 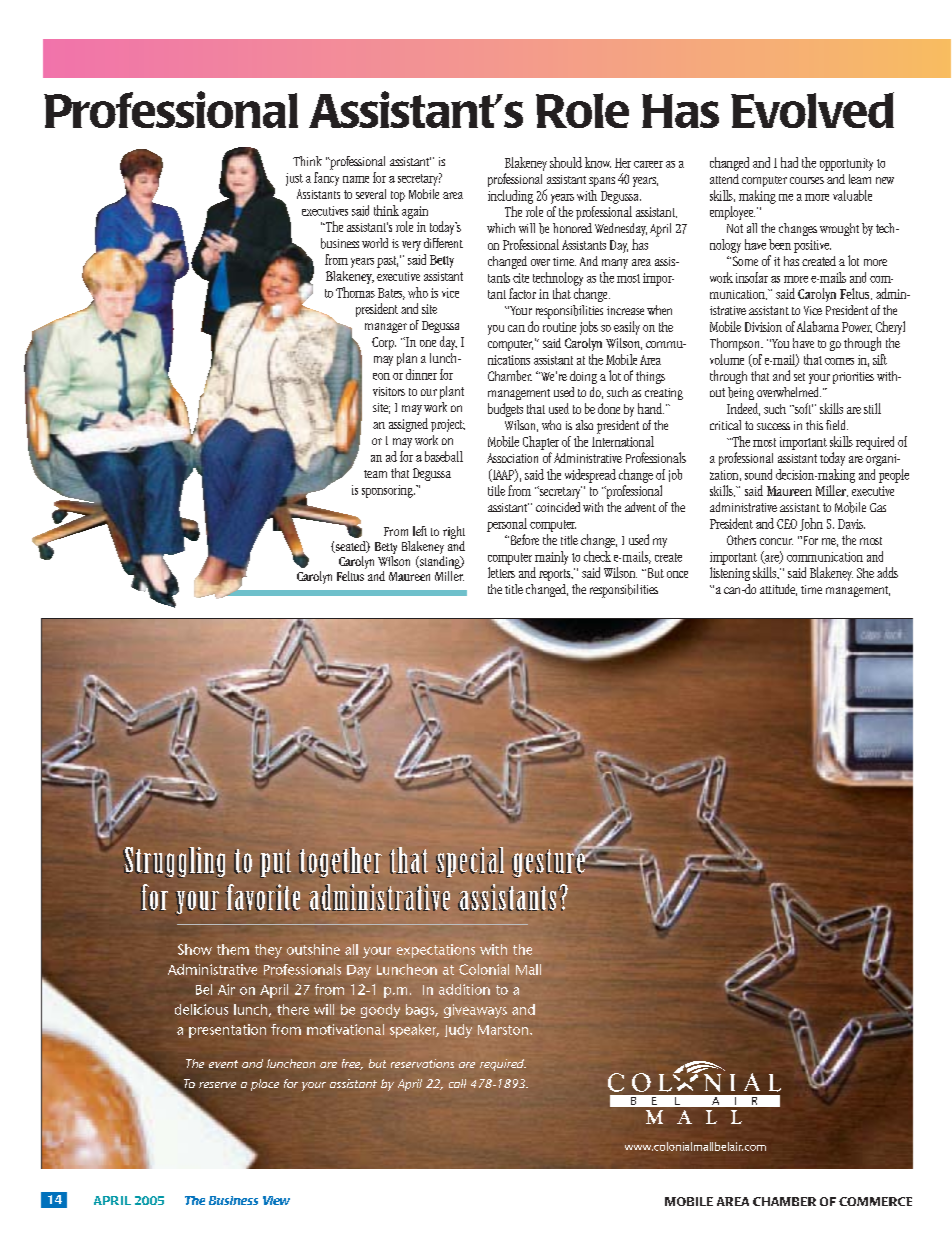 I want to click on visitors, so click(x=389, y=391).
